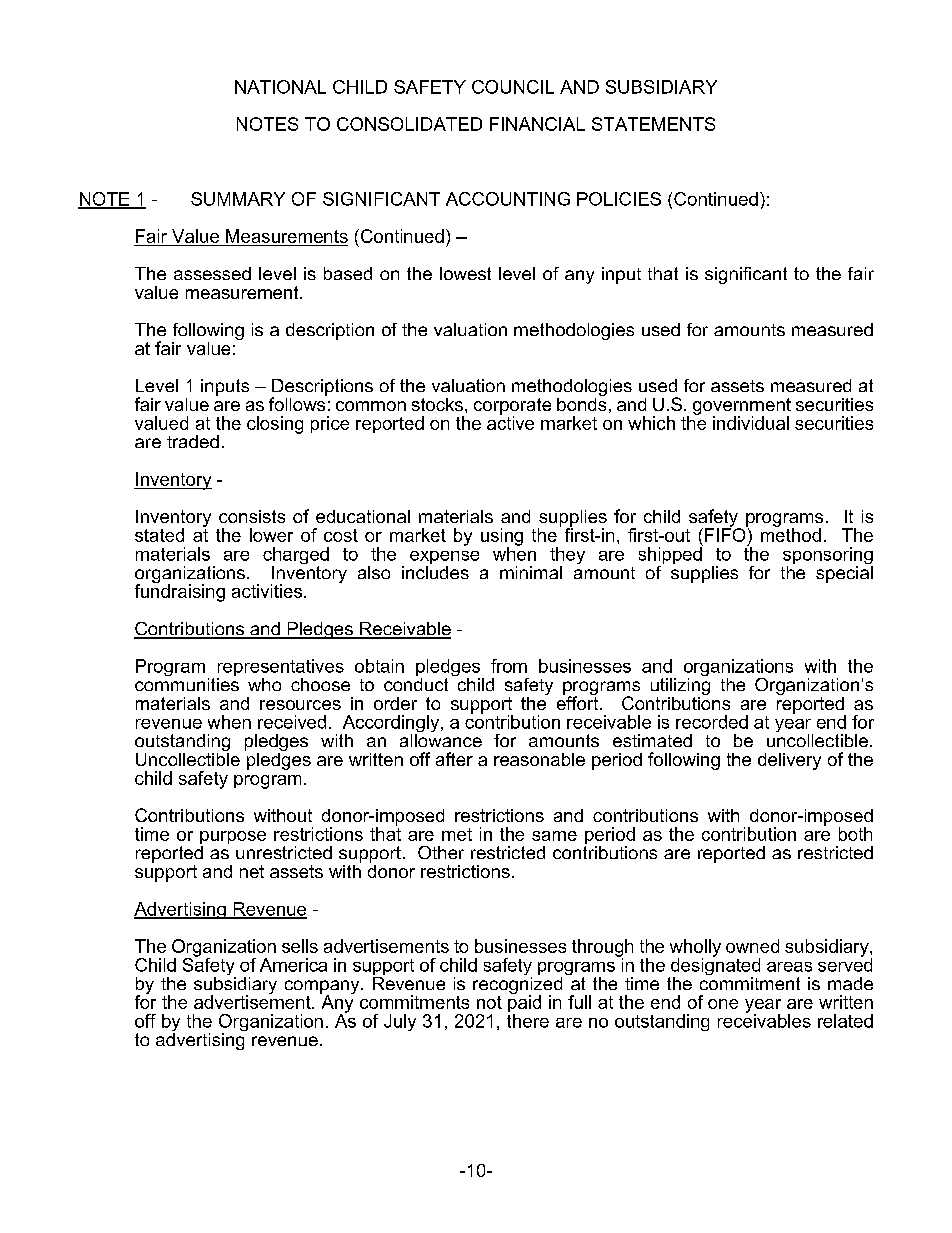  Describe the element at coordinates (509, 666) in the page. I see `from` at that location.
